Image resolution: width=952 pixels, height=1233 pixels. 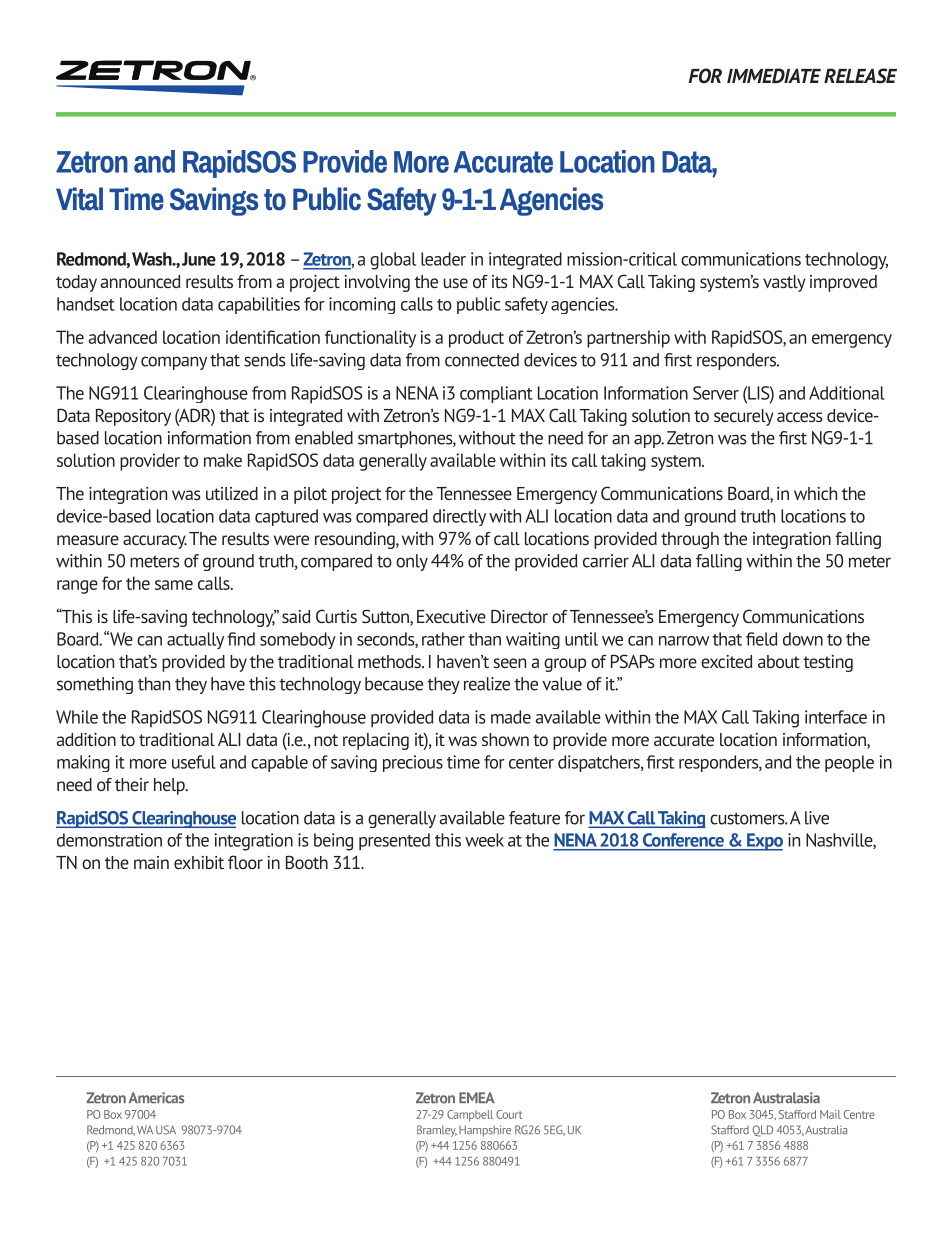 I want to click on Americas, so click(x=156, y=1098).
